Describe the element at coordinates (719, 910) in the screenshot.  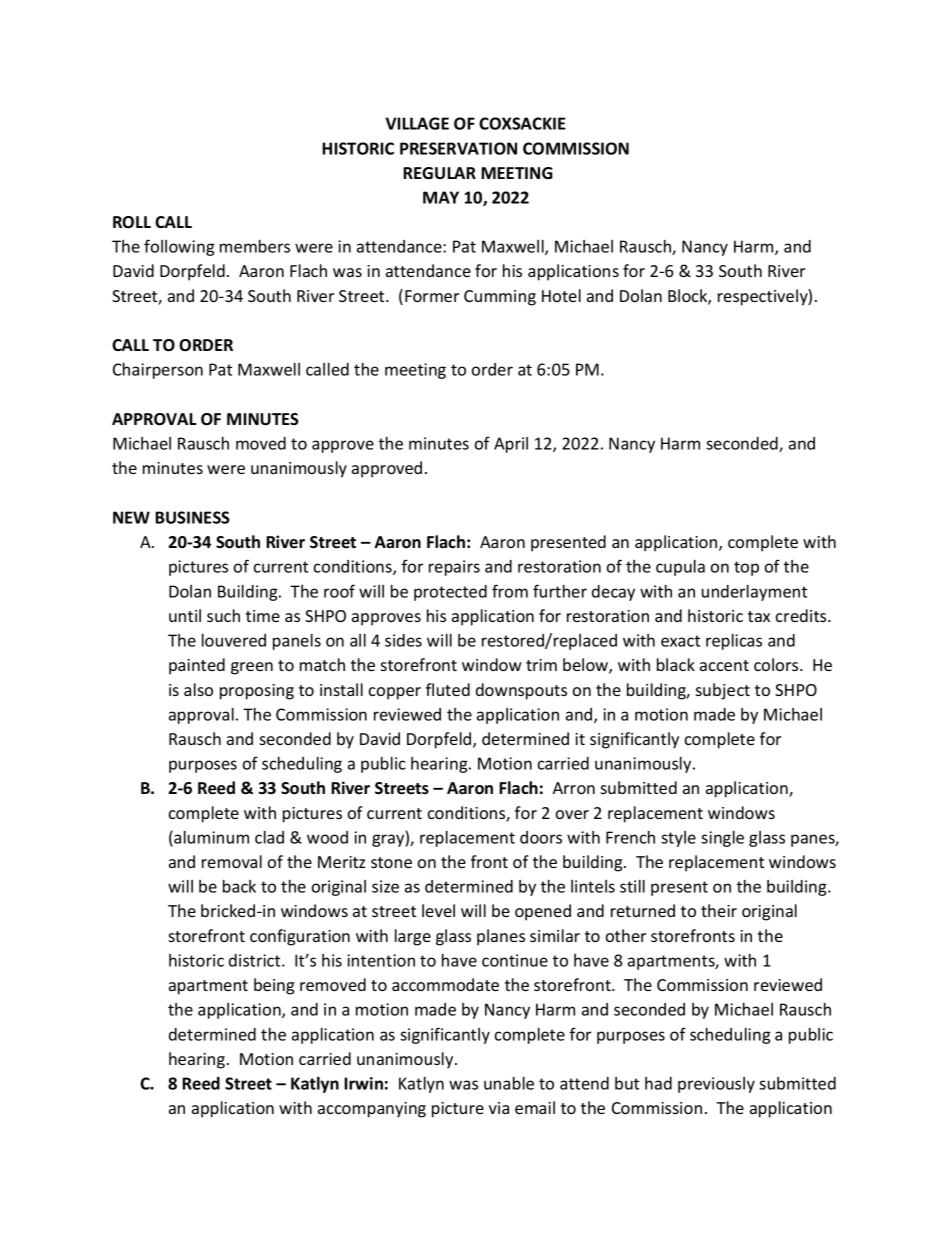
I see `their` at that location.
